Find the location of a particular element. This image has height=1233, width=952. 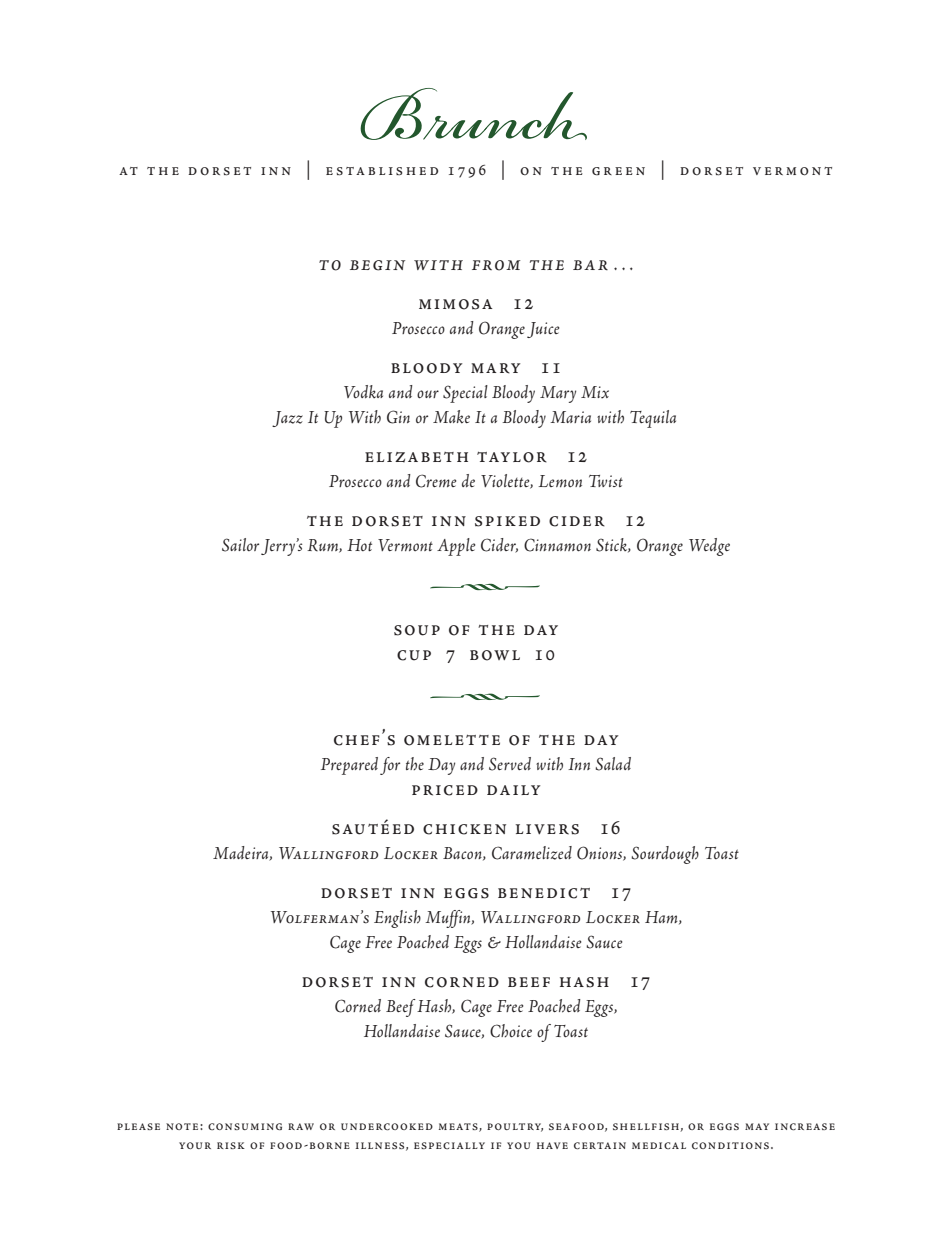

Prepared is located at coordinates (349, 766).
